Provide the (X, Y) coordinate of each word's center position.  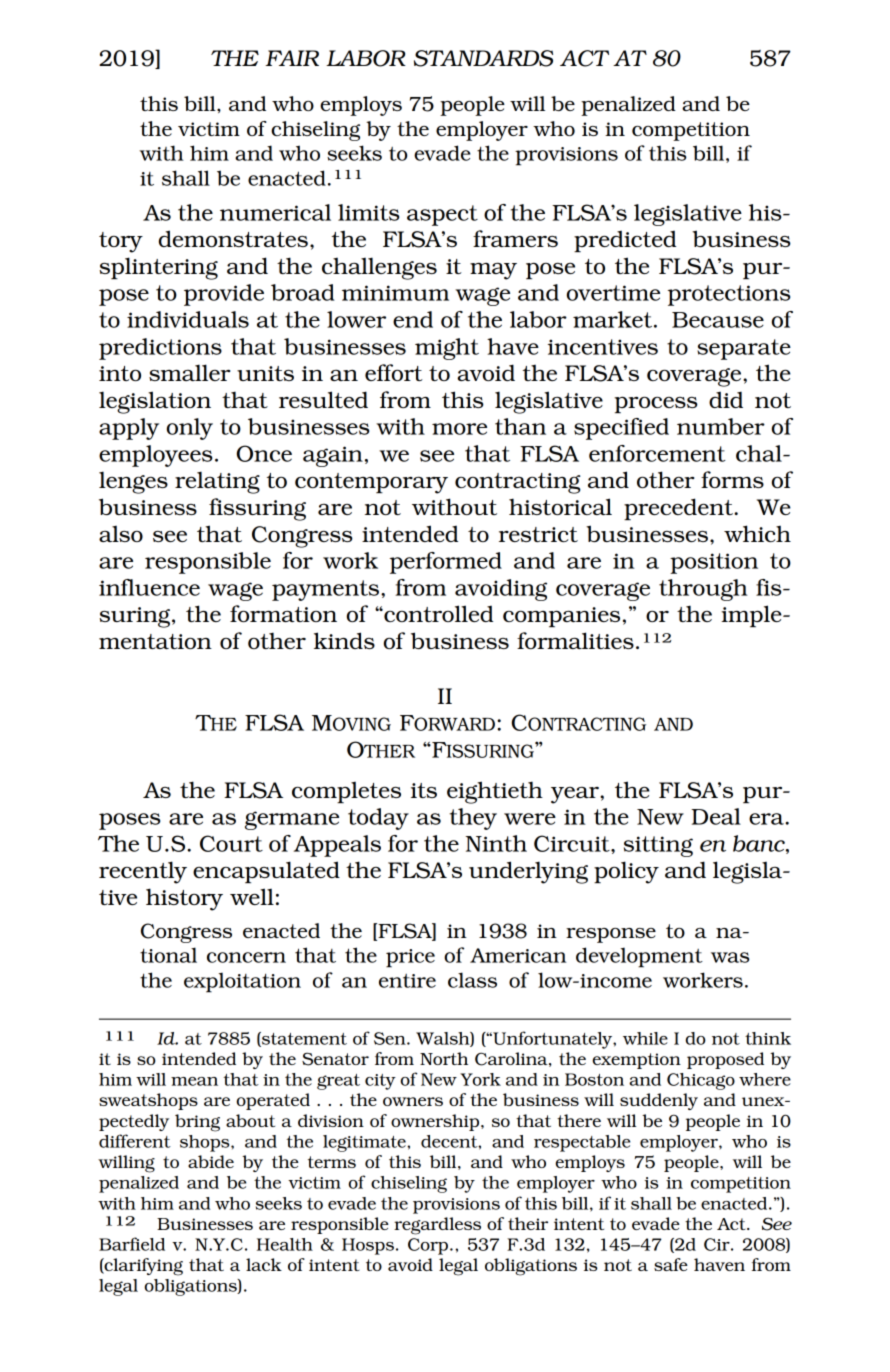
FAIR (292, 58)
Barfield (132, 1244)
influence (149, 587)
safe (671, 1264)
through (703, 590)
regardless (437, 1226)
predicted (625, 241)
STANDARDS (483, 58)
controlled (437, 613)
